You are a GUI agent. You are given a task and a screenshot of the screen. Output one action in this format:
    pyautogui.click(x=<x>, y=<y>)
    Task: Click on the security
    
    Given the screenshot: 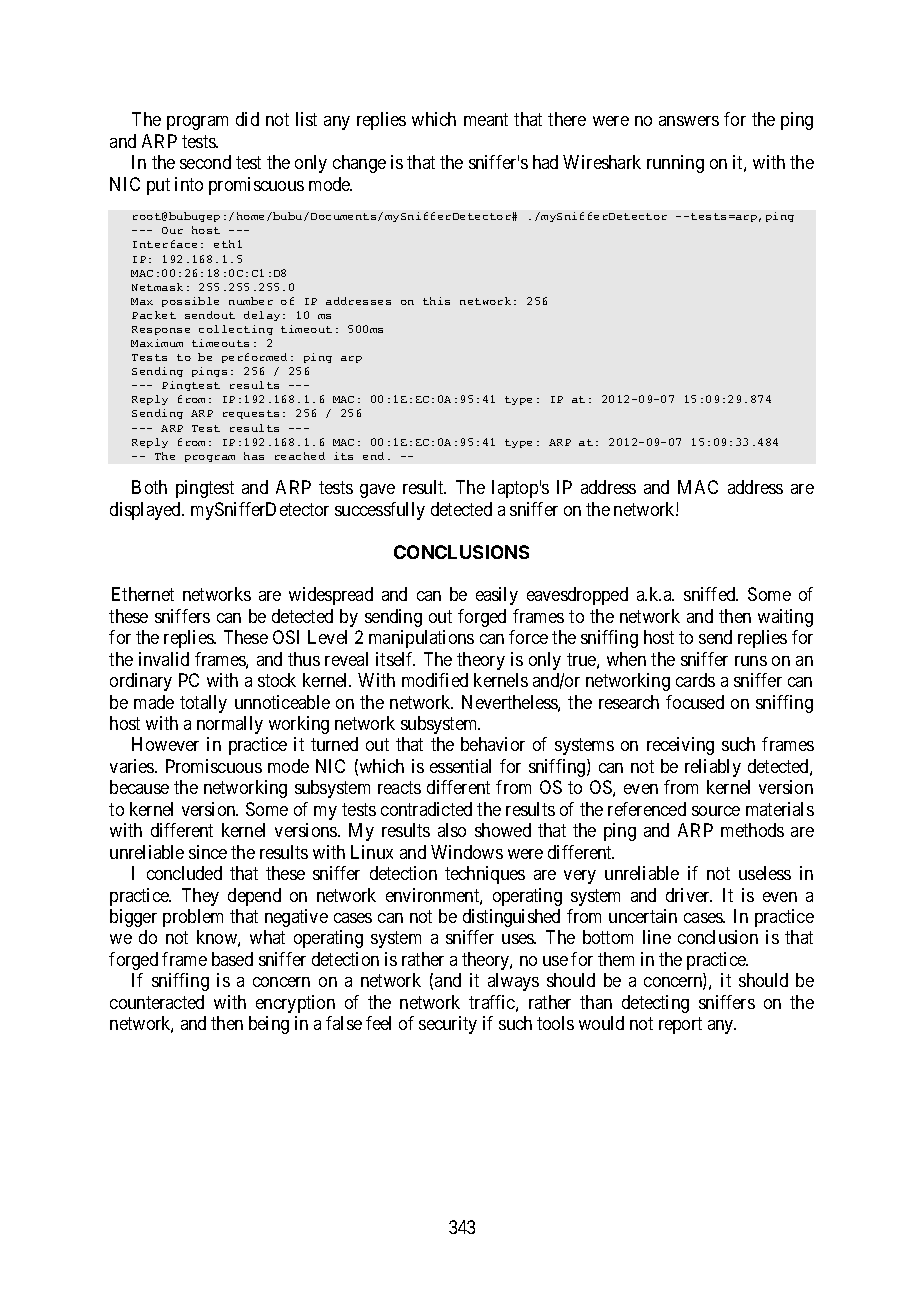 What is the action you would take?
    pyautogui.click(x=448, y=1025)
